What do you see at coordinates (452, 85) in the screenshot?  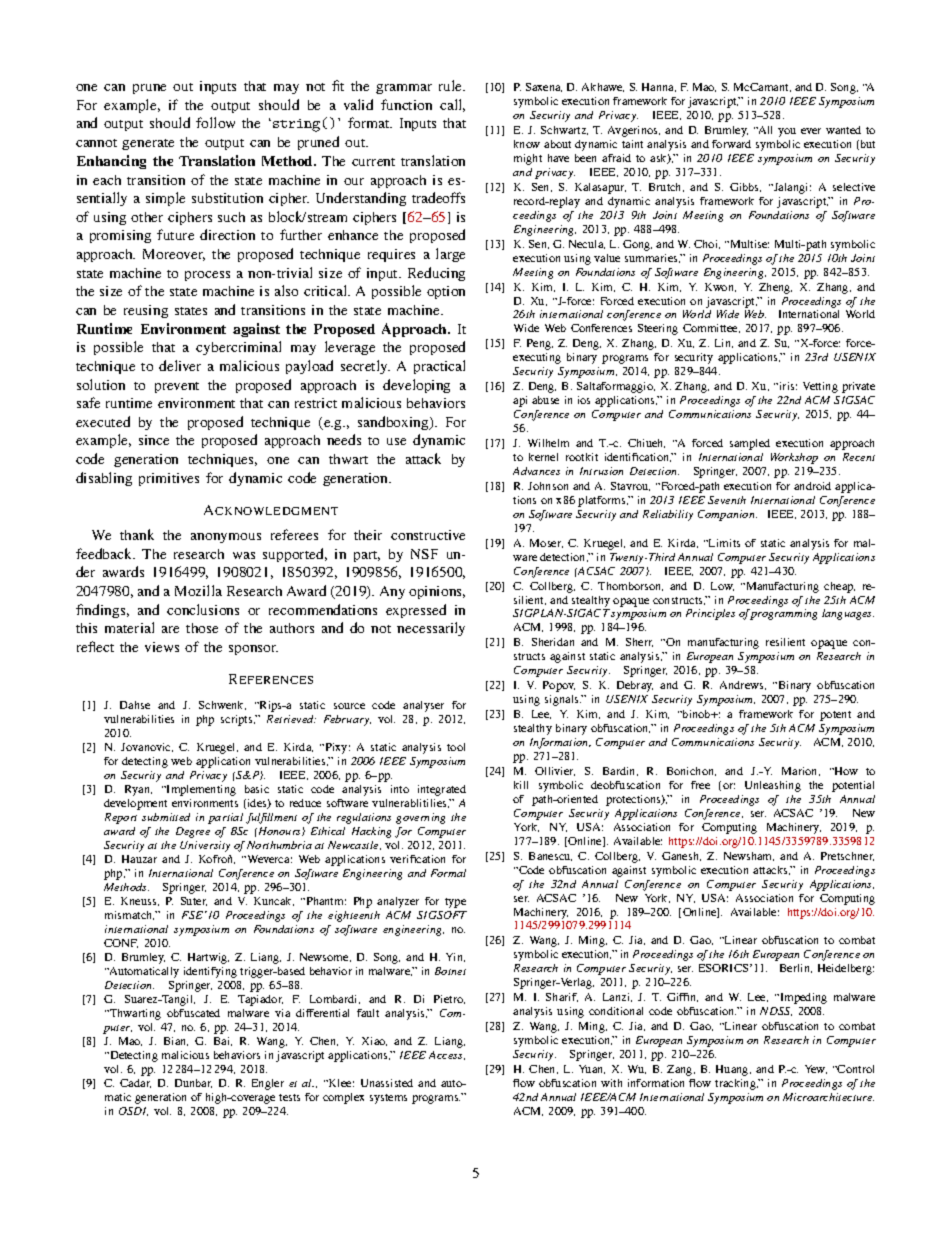 I see `rule` at bounding box center [452, 85].
